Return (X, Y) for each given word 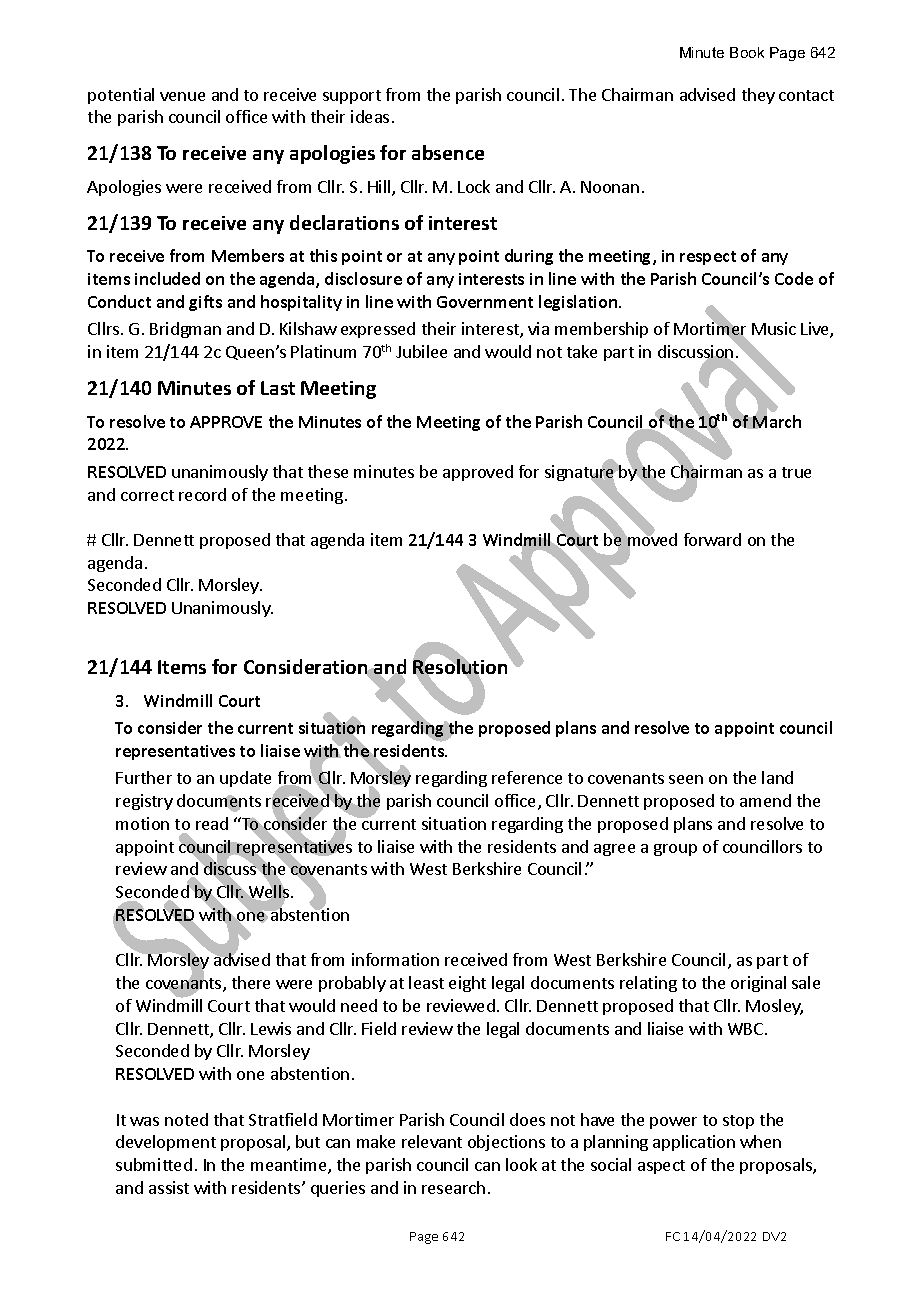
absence (448, 152)
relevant (432, 1141)
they (758, 96)
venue (182, 96)
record (202, 494)
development (166, 1143)
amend (765, 800)
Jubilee (421, 351)
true (796, 472)
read (212, 823)
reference (527, 777)
